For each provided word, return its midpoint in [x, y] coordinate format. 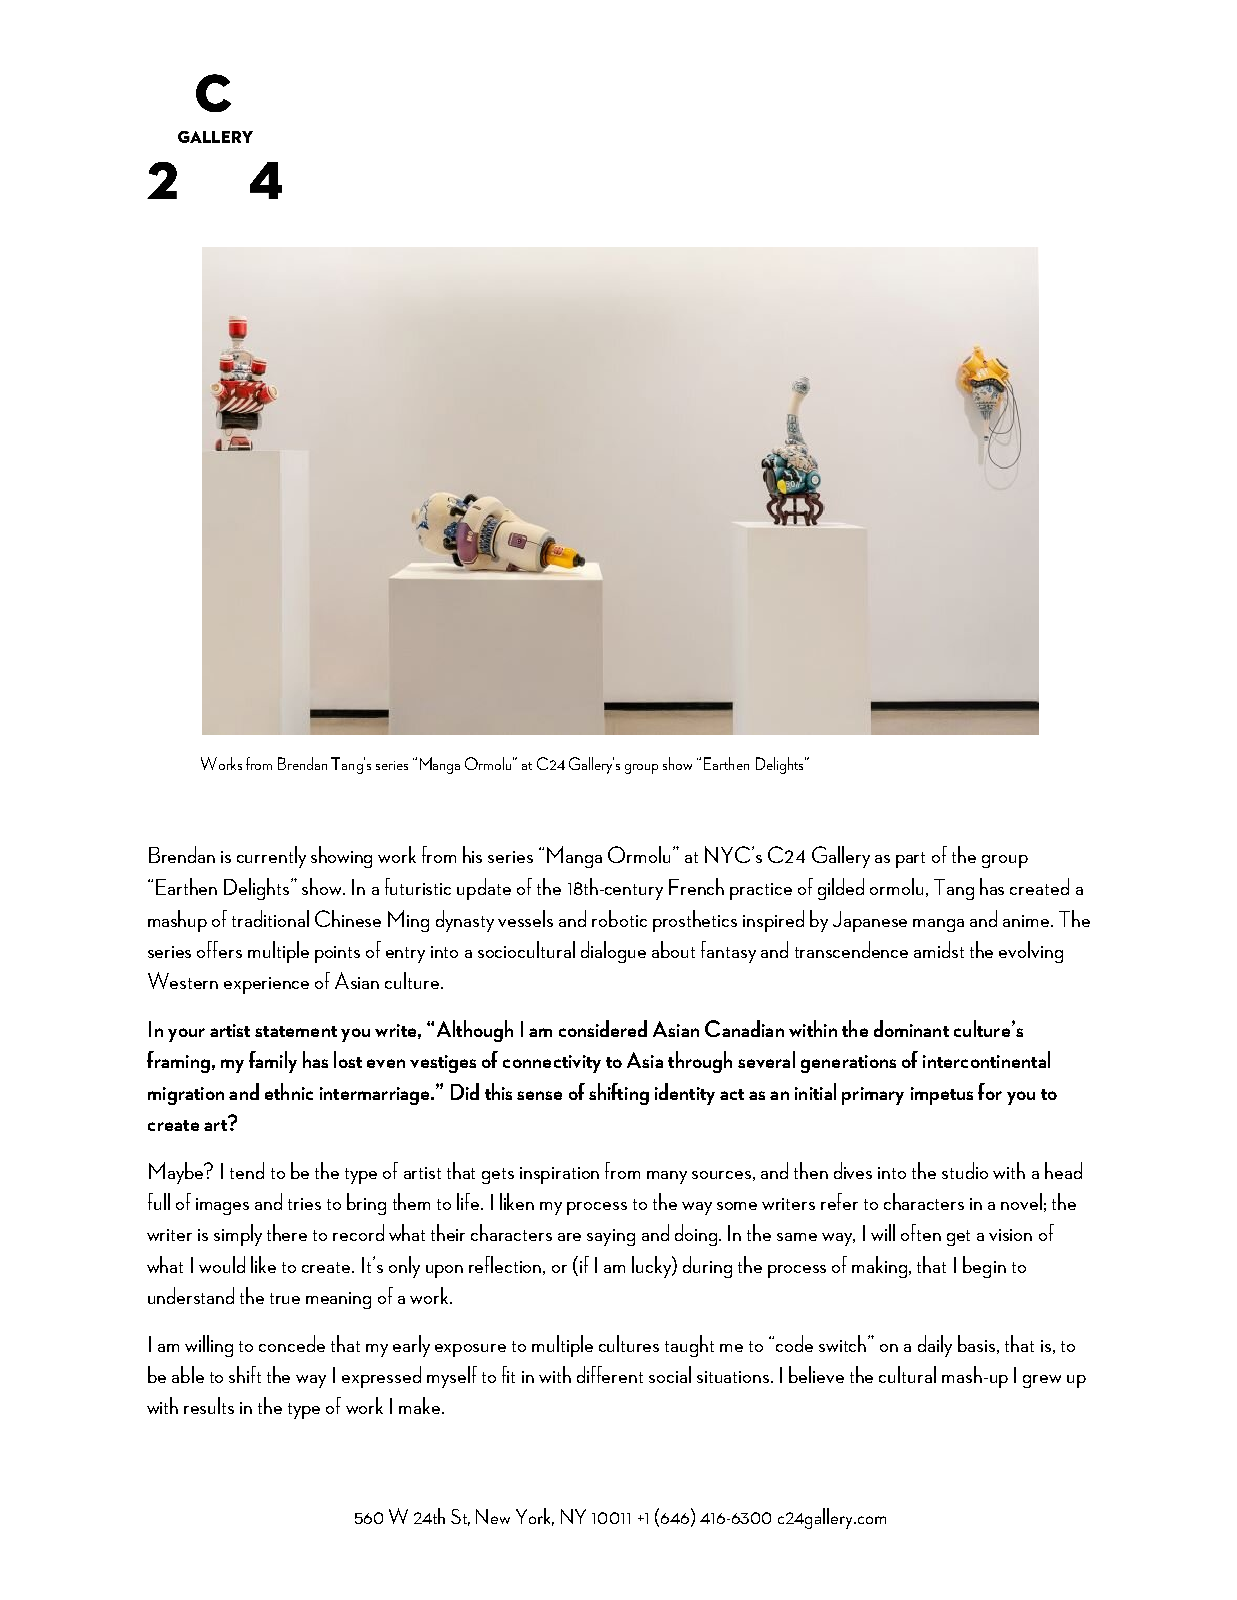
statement [296, 1031]
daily [935, 1346]
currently [271, 857]
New [493, 1516]
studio [965, 1170]
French [696, 886]
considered [603, 1028]
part [910, 860]
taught [689, 1346]
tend [247, 1170]
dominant [911, 1028]
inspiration [559, 1175]
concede [292, 1343]
